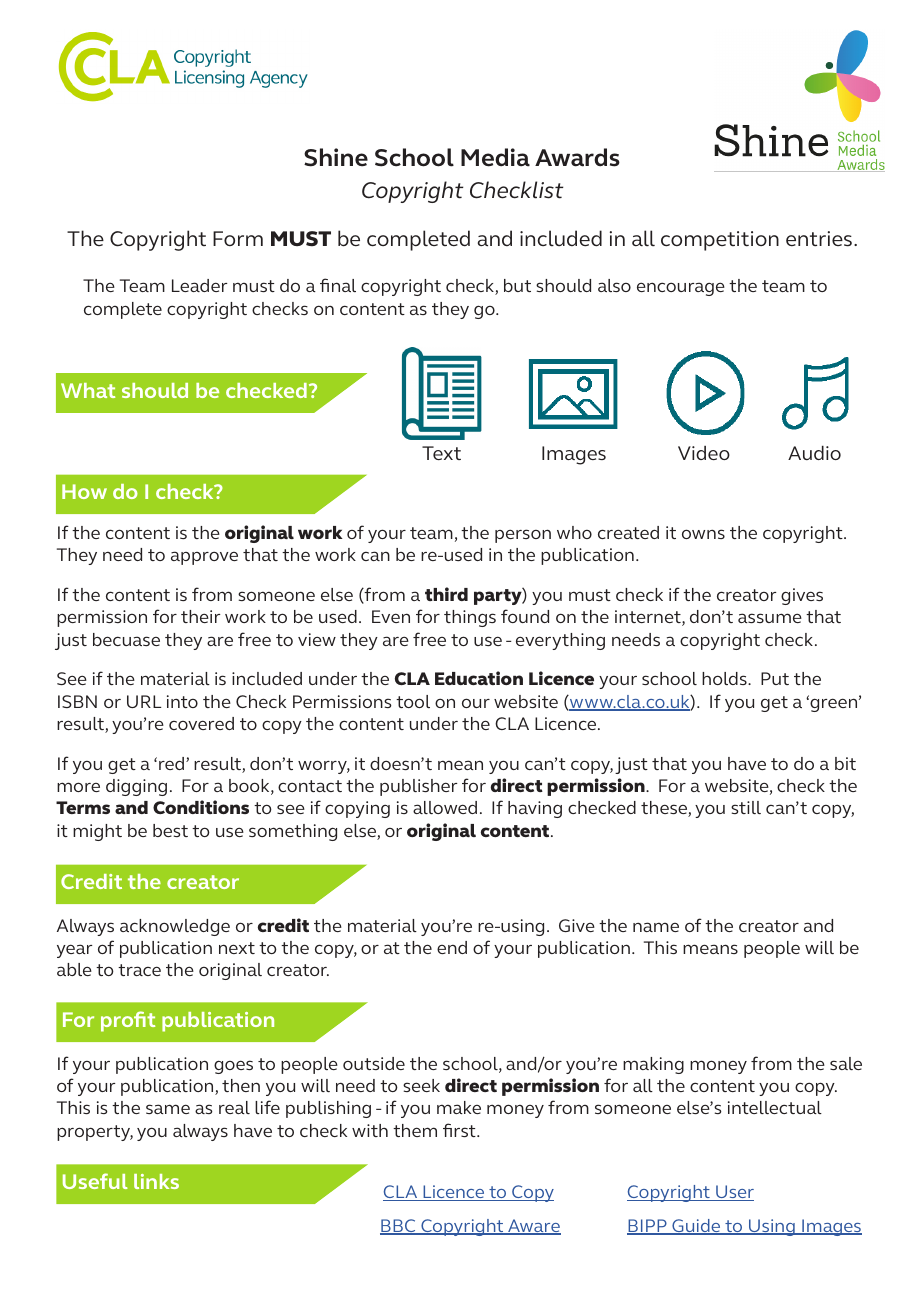 The image size is (924, 1308). Describe the element at coordinates (495, 157) in the screenshot. I see `Media` at that location.
